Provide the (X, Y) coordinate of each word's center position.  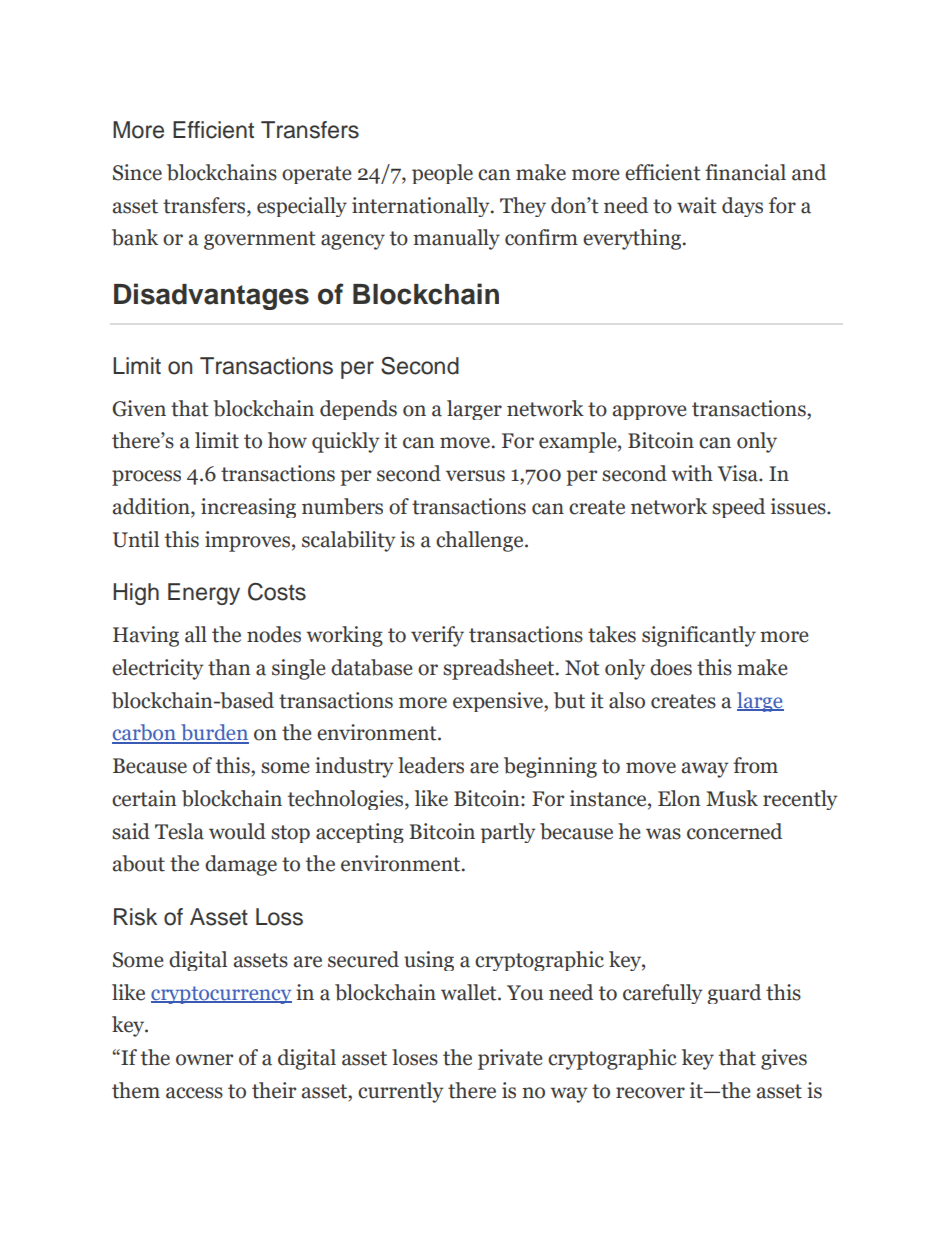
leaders (431, 765)
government (260, 240)
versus (475, 476)
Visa (739, 473)
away (704, 770)
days (742, 207)
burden (214, 733)
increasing (248, 508)
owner (204, 1060)
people (442, 174)
